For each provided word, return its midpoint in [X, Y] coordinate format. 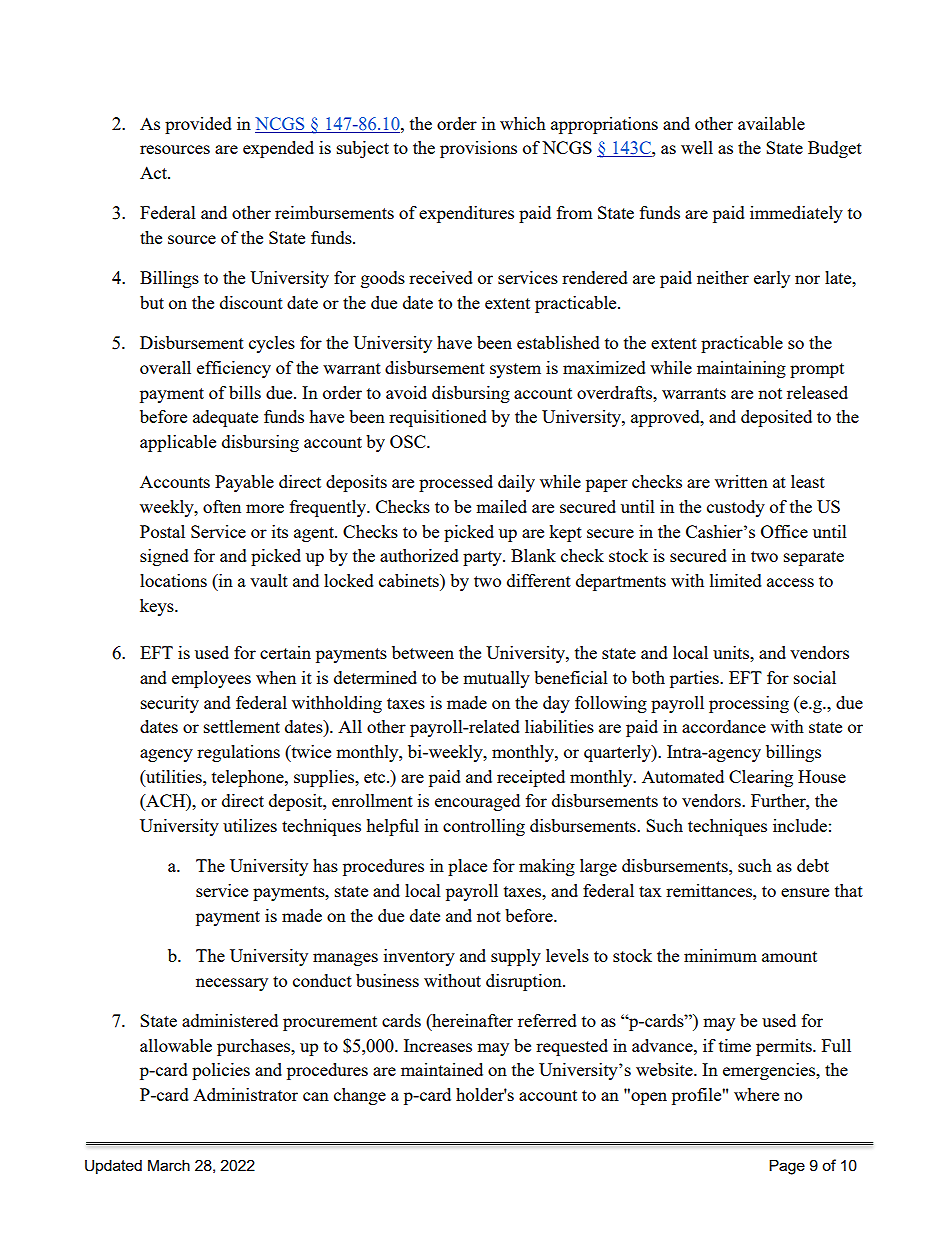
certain [285, 652]
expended [278, 149]
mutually [496, 679]
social [815, 677]
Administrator [245, 1094]
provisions [478, 149]
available [771, 123]
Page [787, 1167]
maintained [442, 1069]
